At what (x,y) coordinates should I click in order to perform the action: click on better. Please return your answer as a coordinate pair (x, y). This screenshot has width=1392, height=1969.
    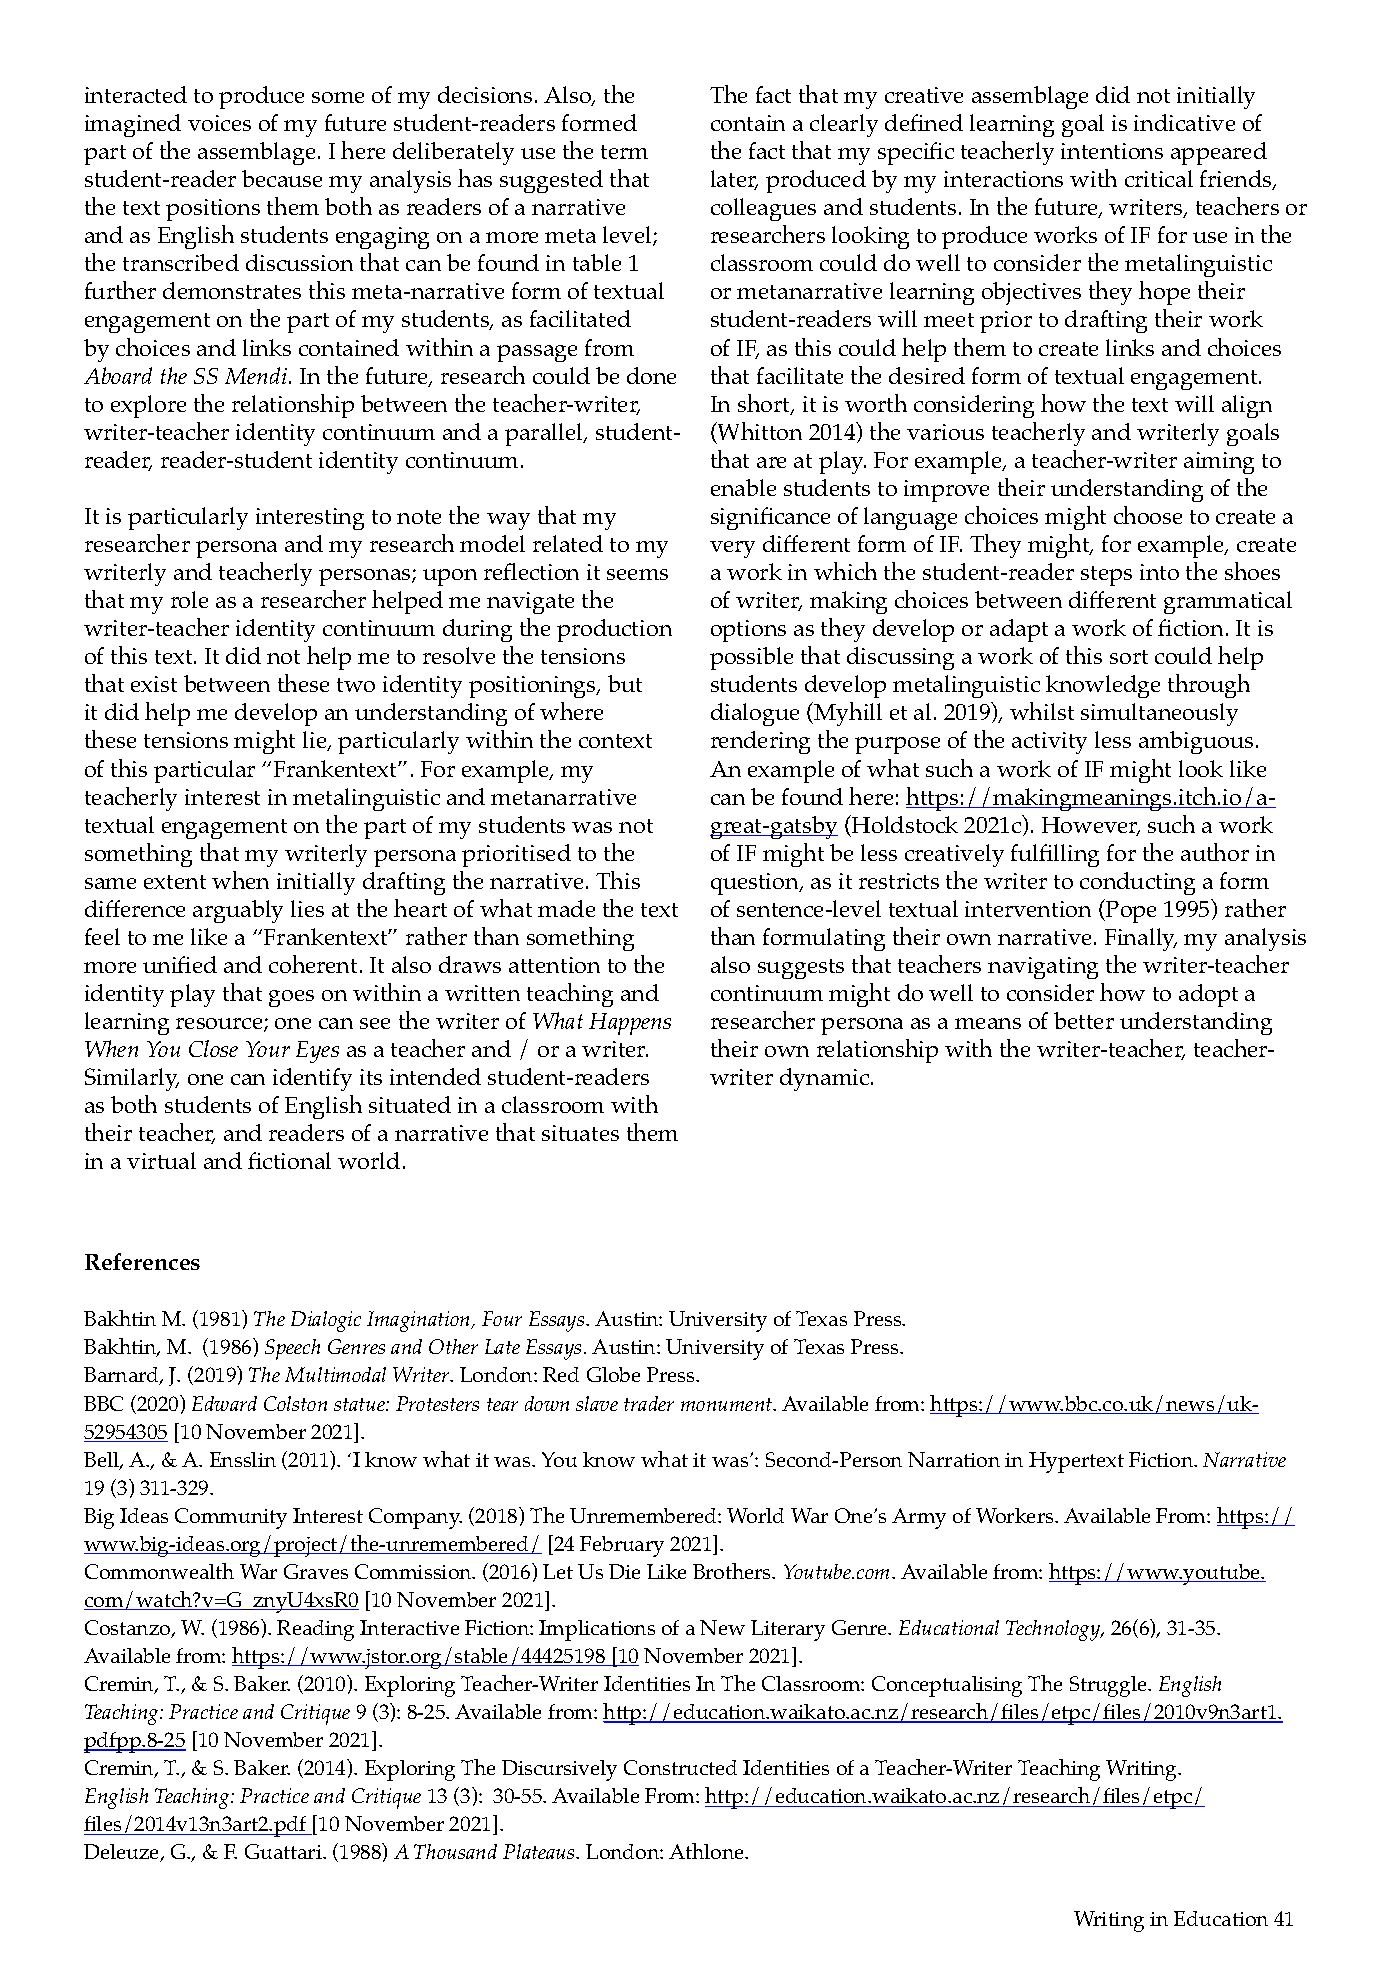
    Looking at the image, I should click on (1084, 1020).
